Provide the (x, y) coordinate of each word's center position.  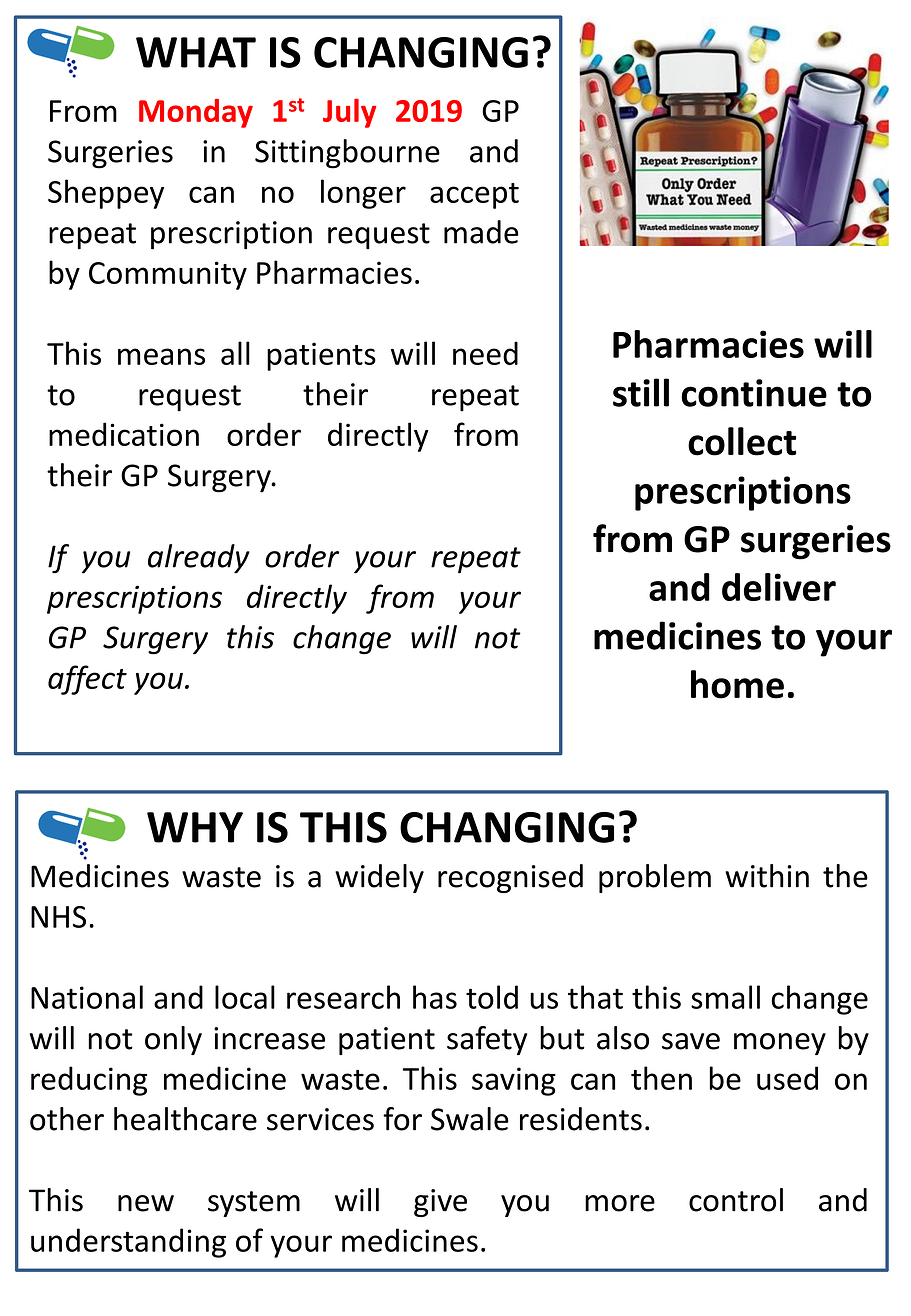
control (736, 1200)
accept (474, 196)
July (349, 113)
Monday (196, 113)
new (146, 1203)
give (440, 1203)
